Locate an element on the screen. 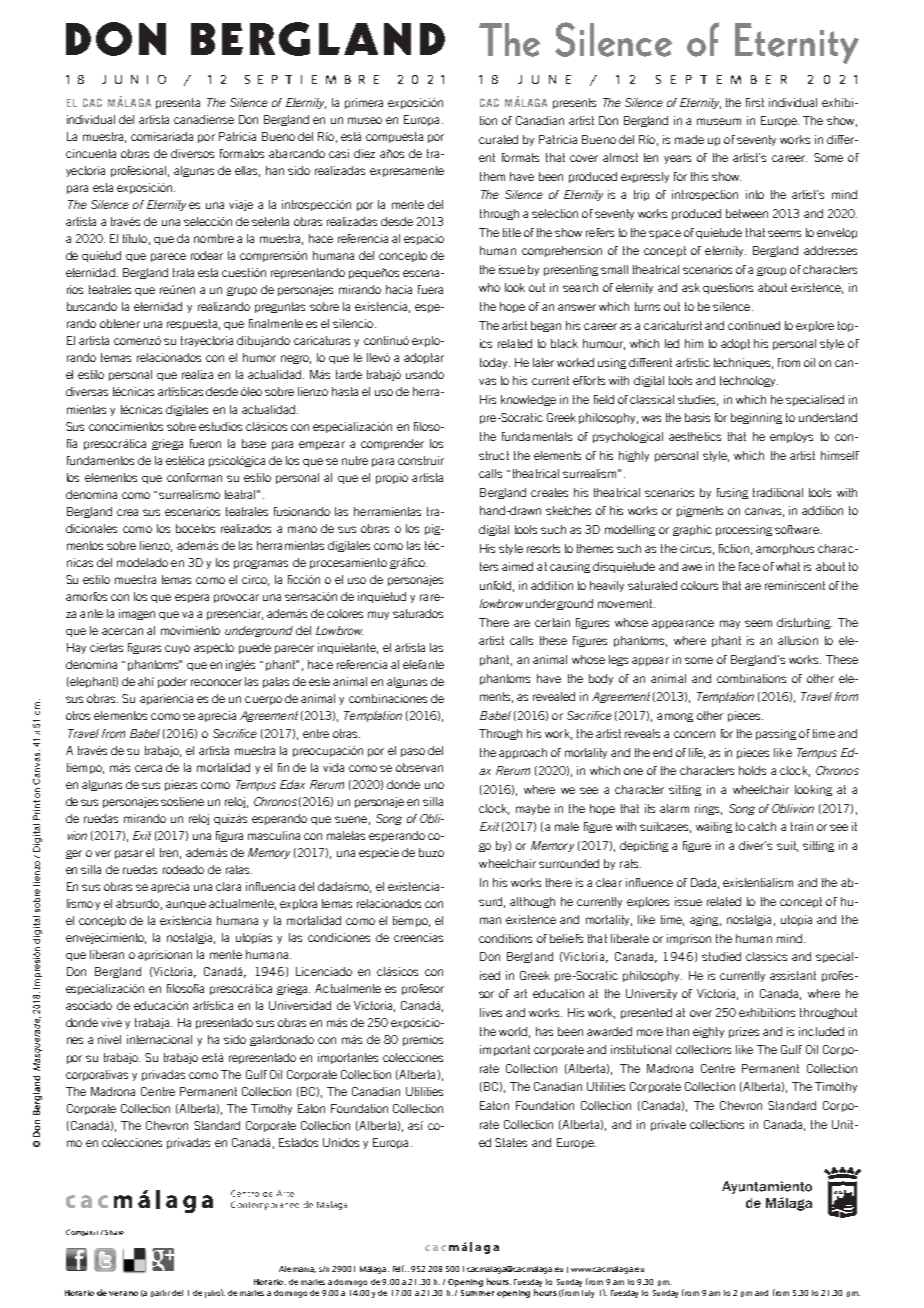  diez is located at coordinates (364, 153).
